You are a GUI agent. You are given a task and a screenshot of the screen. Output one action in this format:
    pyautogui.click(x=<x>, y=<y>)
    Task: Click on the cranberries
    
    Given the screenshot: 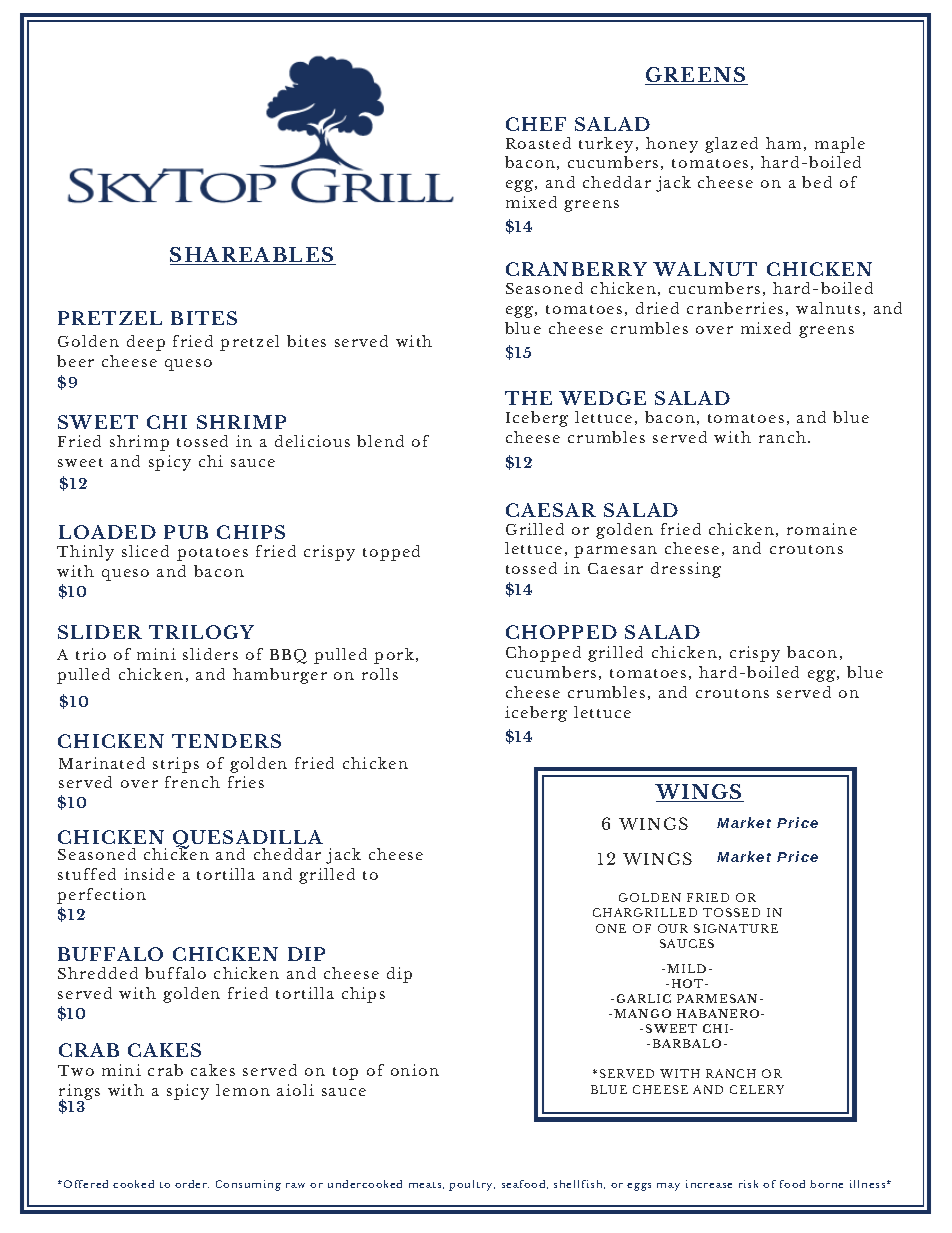 What is the action you would take?
    pyautogui.click(x=735, y=308)
